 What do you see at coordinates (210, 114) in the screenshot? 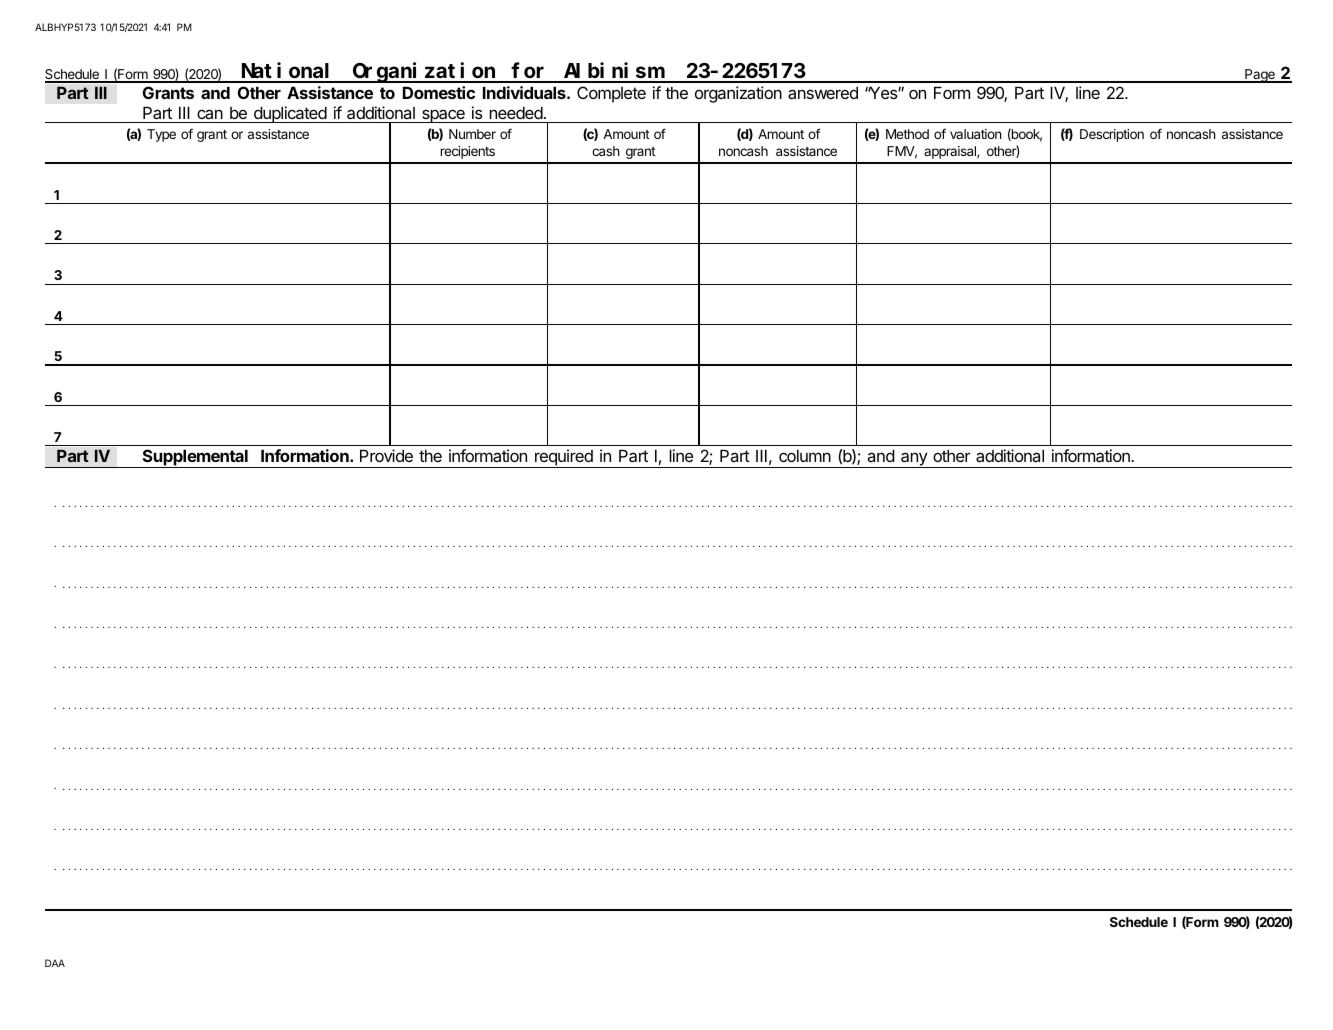
I see `can` at bounding box center [210, 114].
